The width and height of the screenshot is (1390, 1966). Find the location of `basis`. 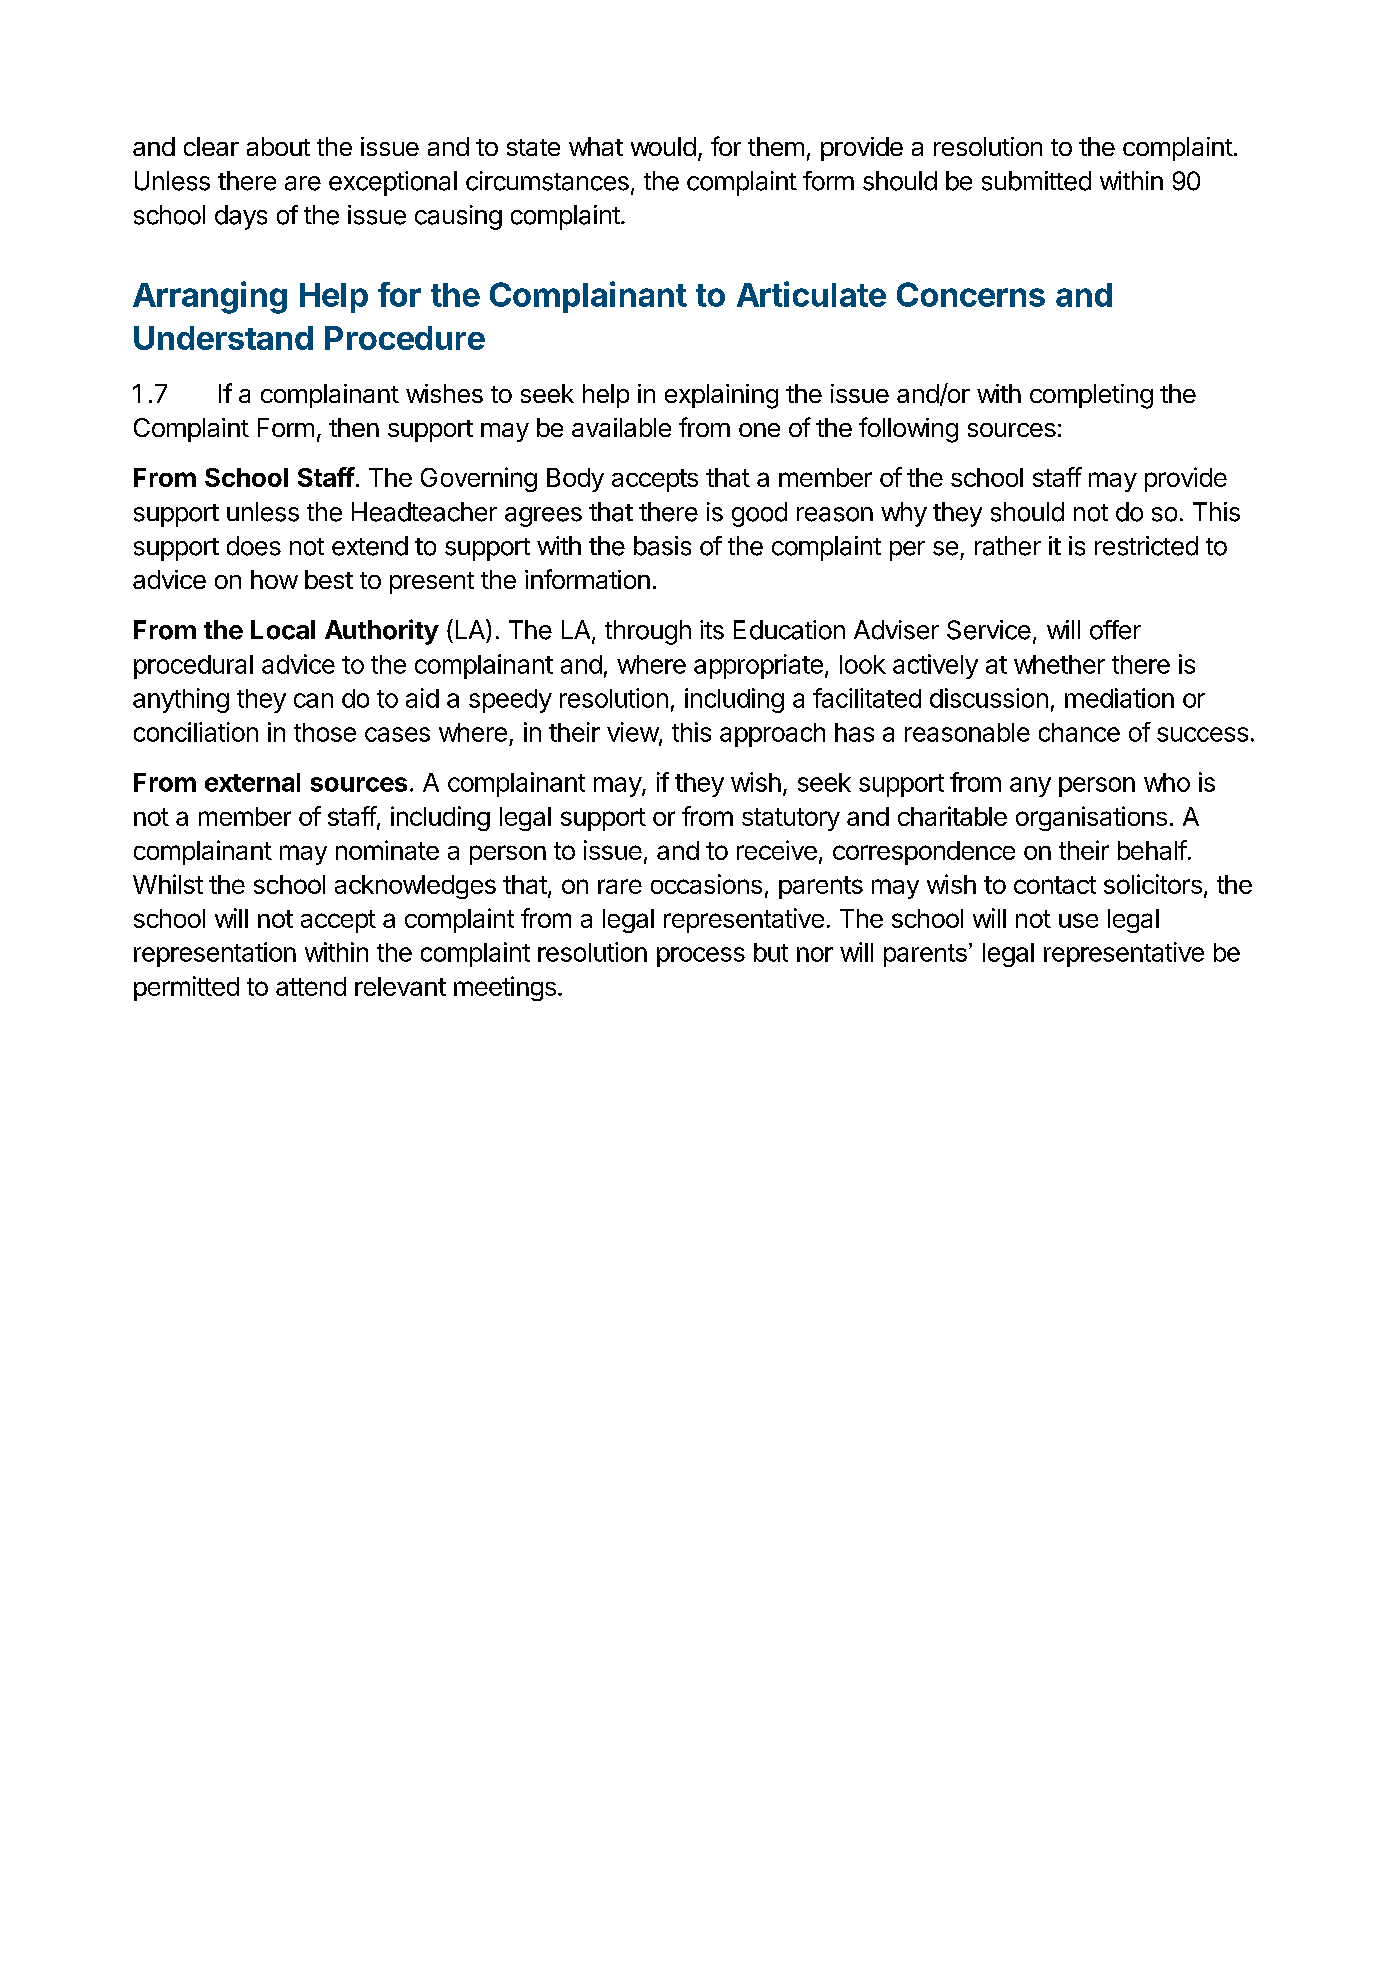

basis is located at coordinates (662, 546).
